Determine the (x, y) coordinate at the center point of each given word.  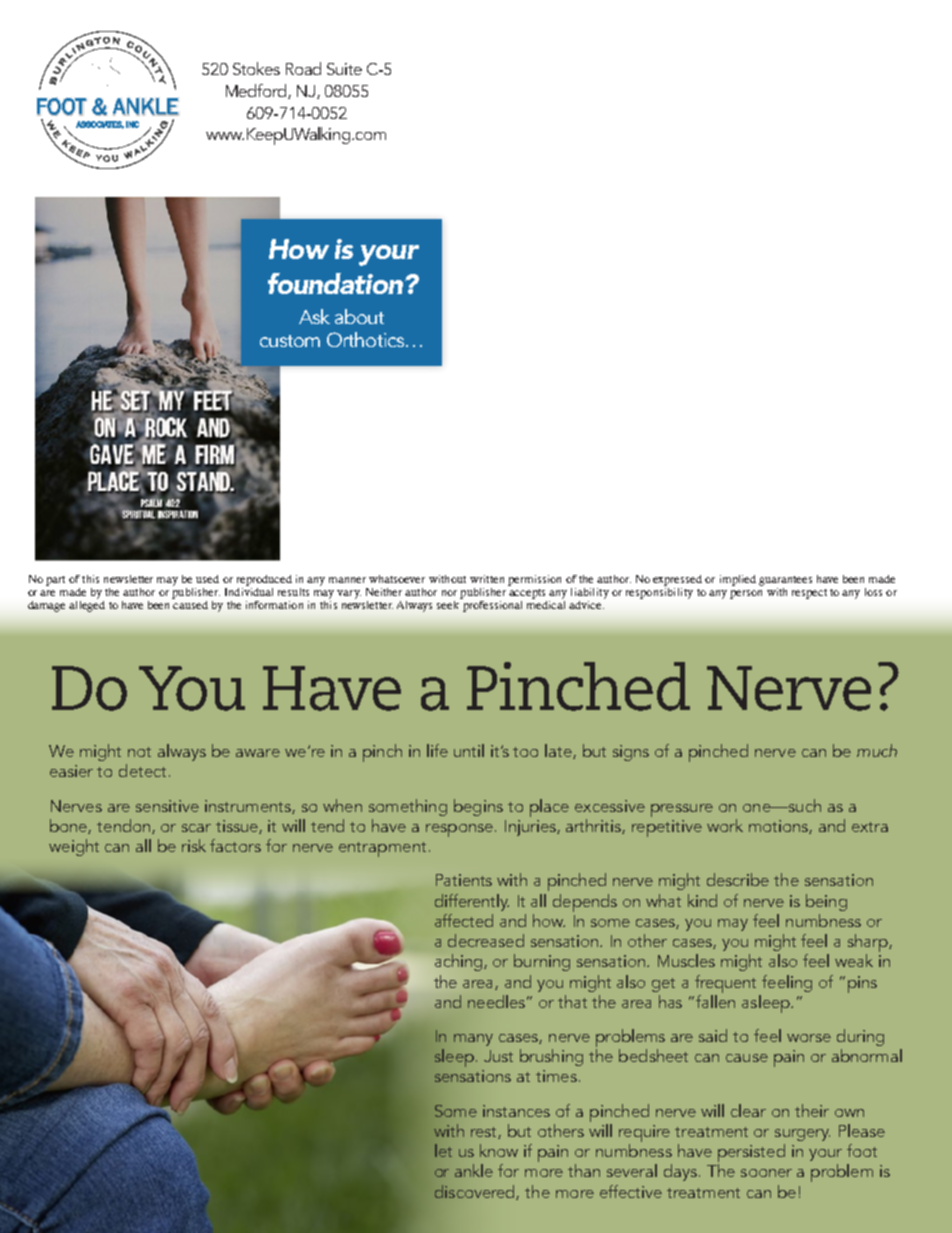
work (725, 825)
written (487, 579)
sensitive (167, 806)
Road (303, 68)
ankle (474, 1170)
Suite (344, 69)
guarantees (785, 581)
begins (478, 807)
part (55, 581)
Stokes (256, 68)
